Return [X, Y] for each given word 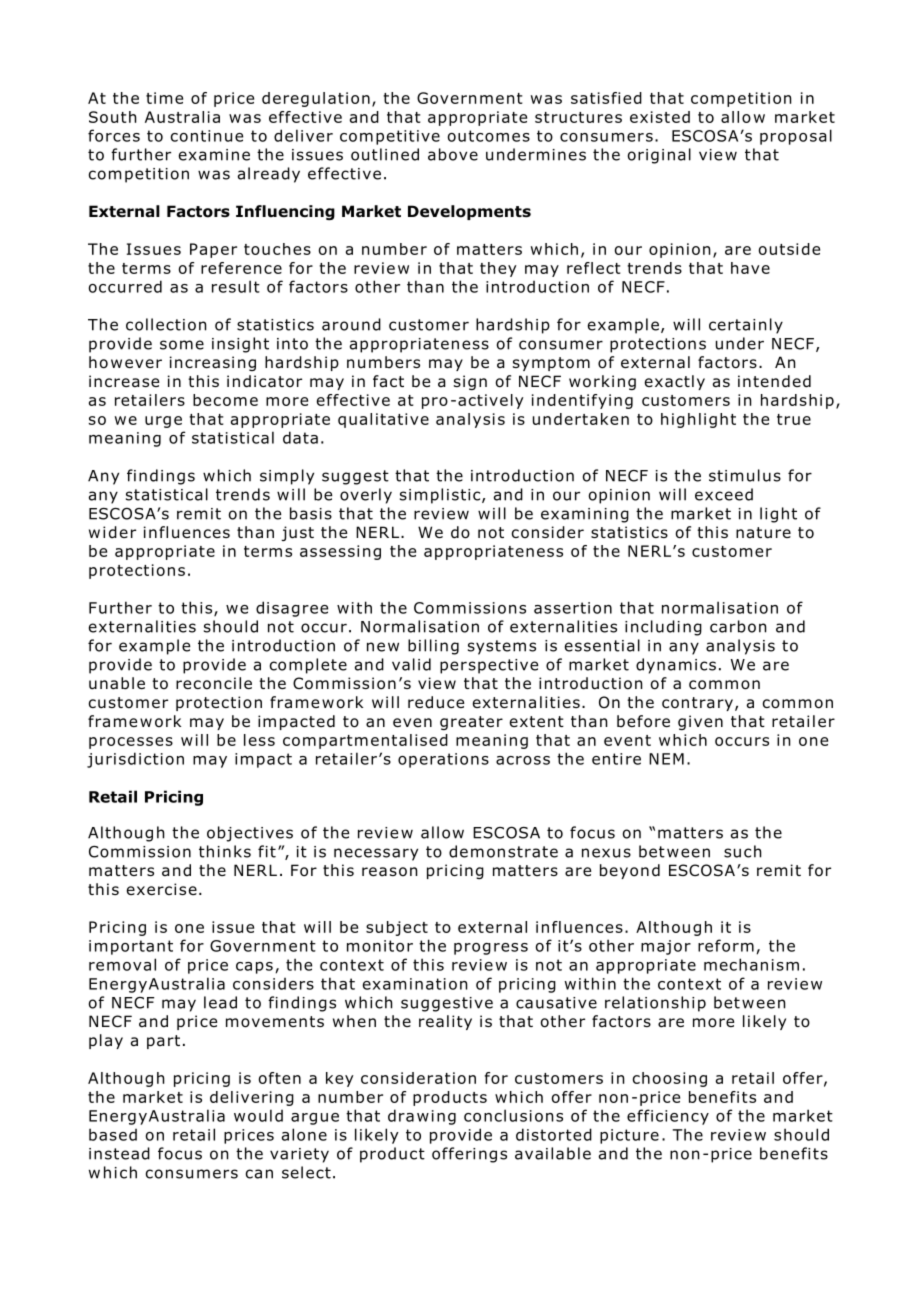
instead [119, 1153]
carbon [738, 626]
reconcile [214, 683]
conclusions [513, 1115]
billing [433, 647]
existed [660, 117]
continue [207, 136]
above [453, 154]
